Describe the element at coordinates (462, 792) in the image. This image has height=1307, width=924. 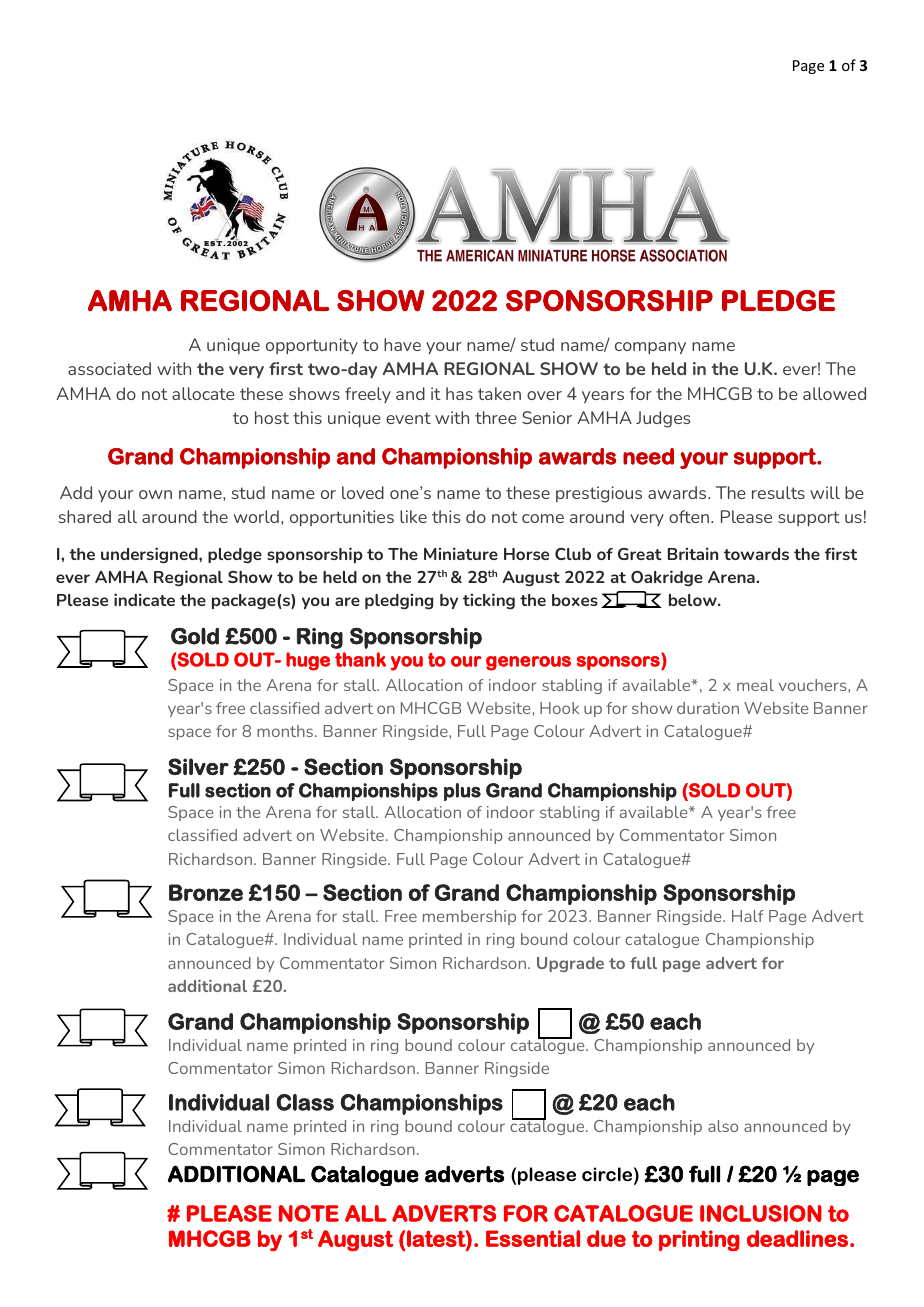
I see `plus` at that location.
